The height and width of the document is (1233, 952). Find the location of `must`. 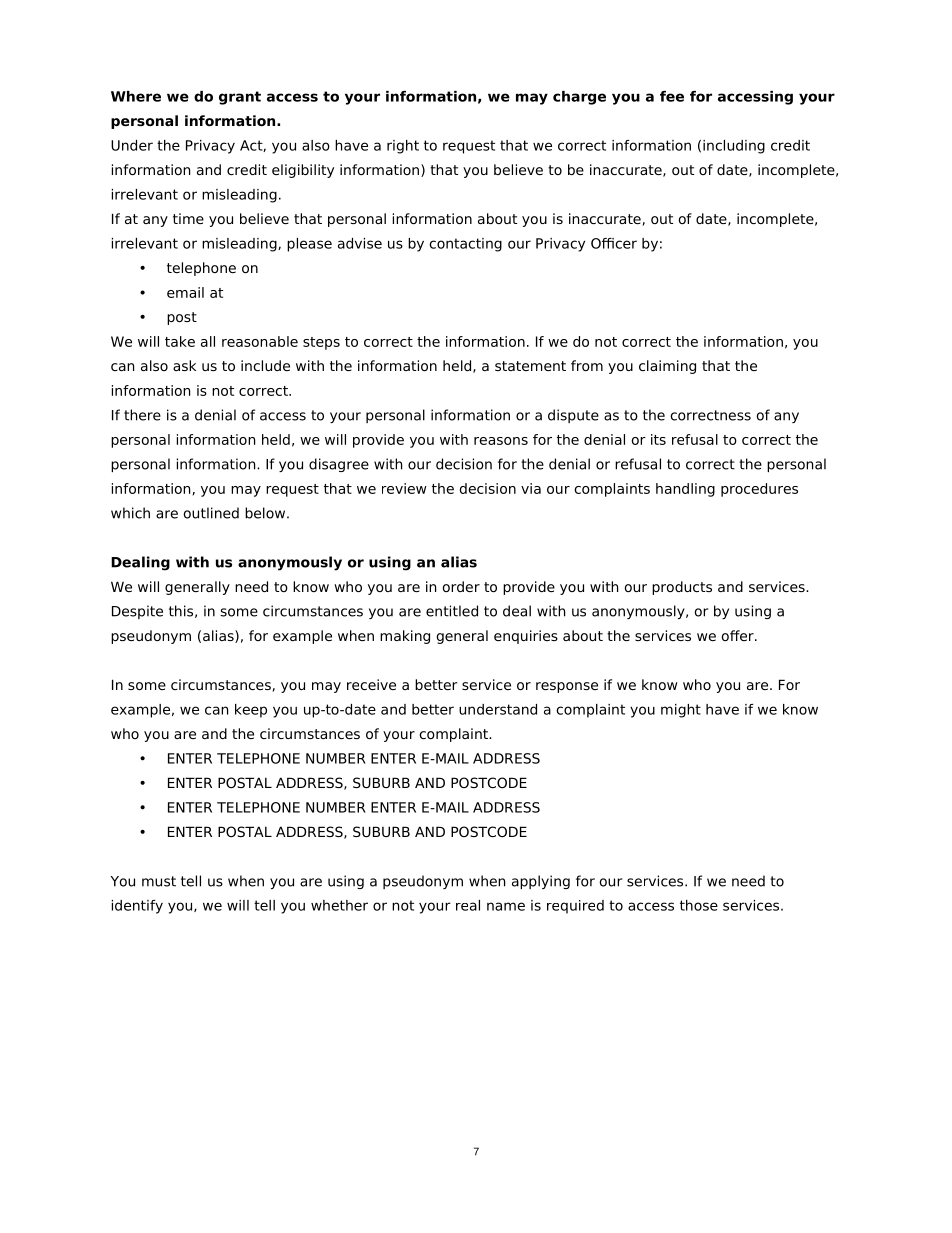

must is located at coordinates (159, 881).
